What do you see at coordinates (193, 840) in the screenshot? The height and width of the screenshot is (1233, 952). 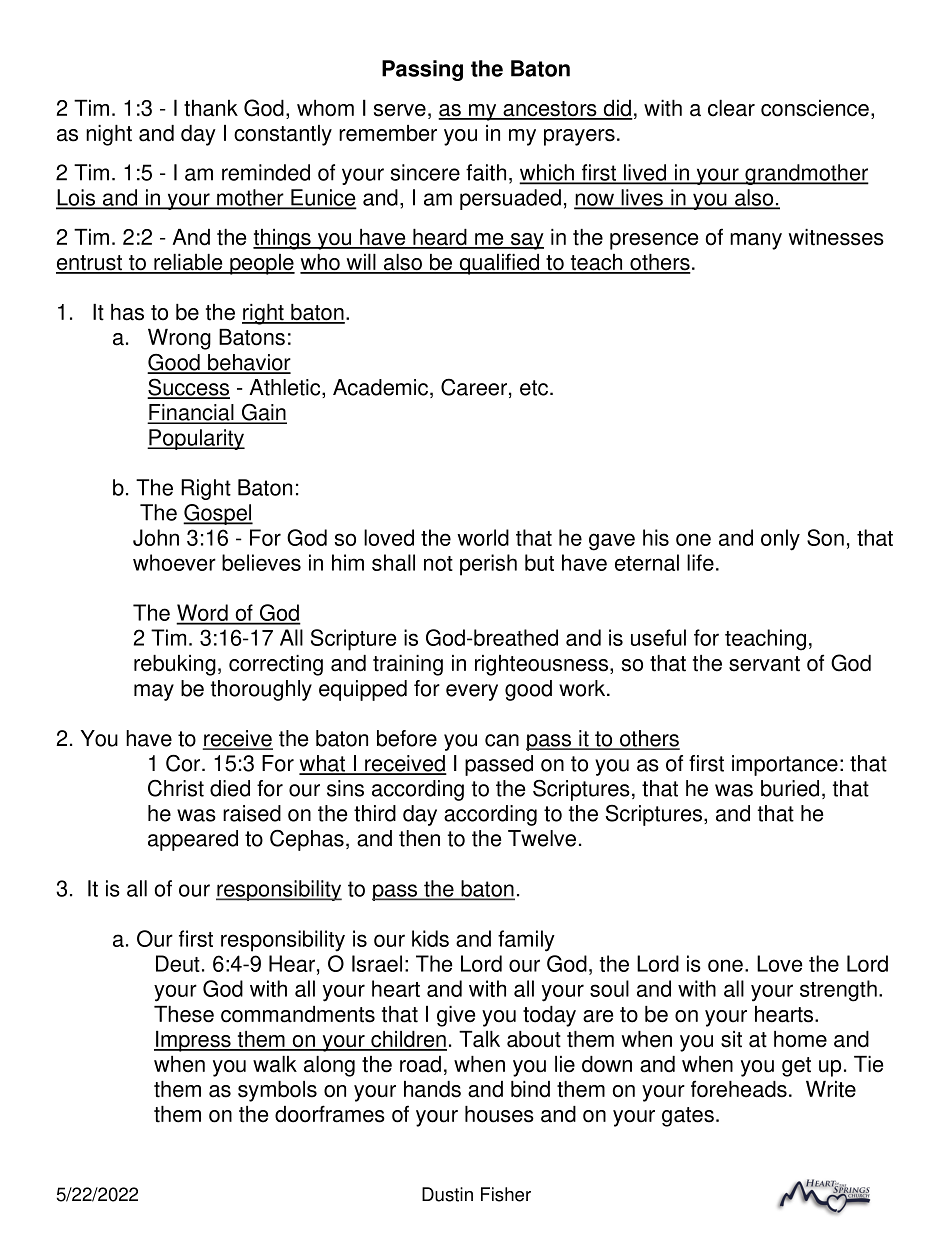 I see `appeared` at bounding box center [193, 840].
